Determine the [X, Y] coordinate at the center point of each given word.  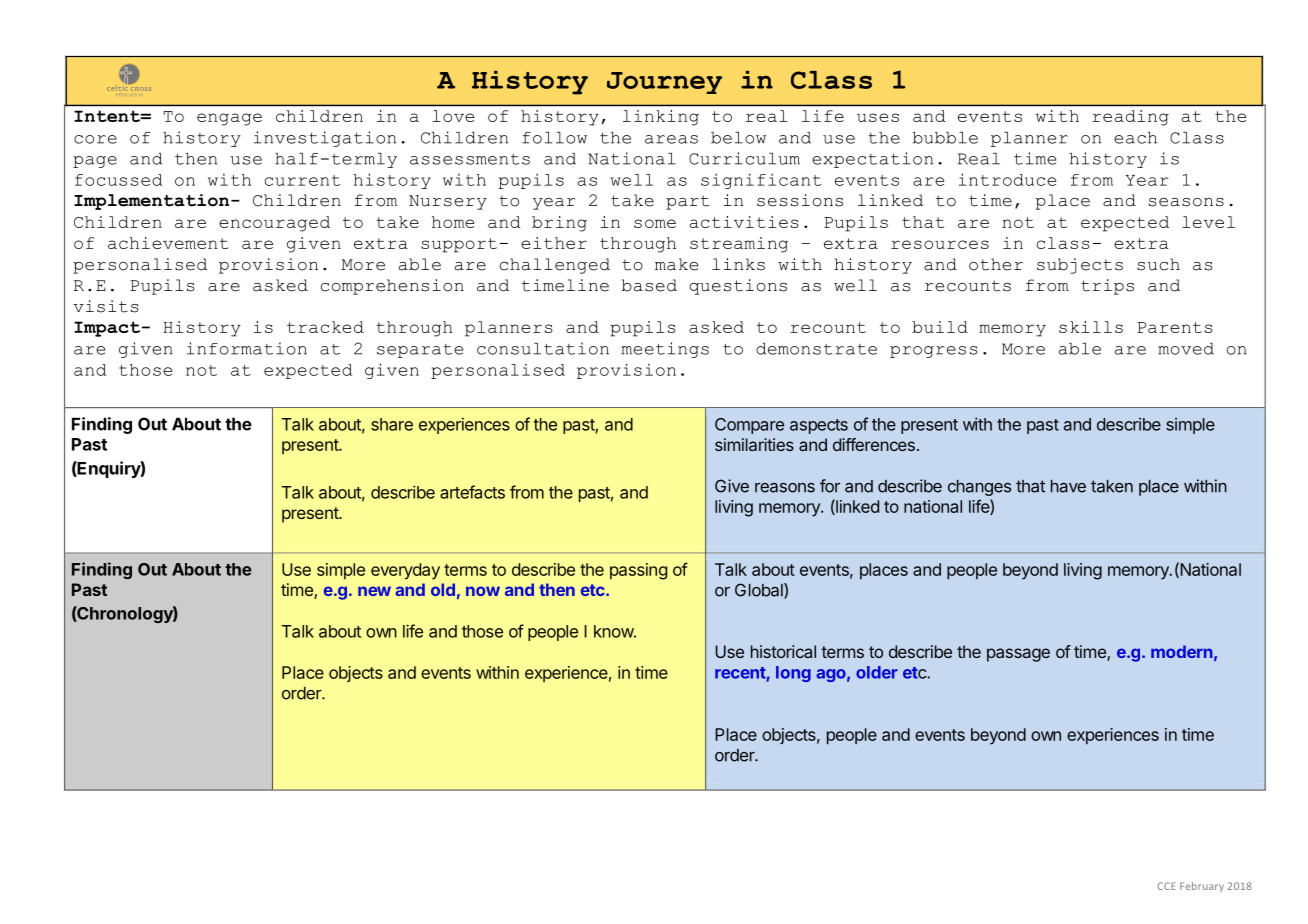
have [1068, 486]
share [392, 424]
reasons [785, 488]
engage [229, 119]
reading [1131, 117]
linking [661, 117]
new [374, 591]
